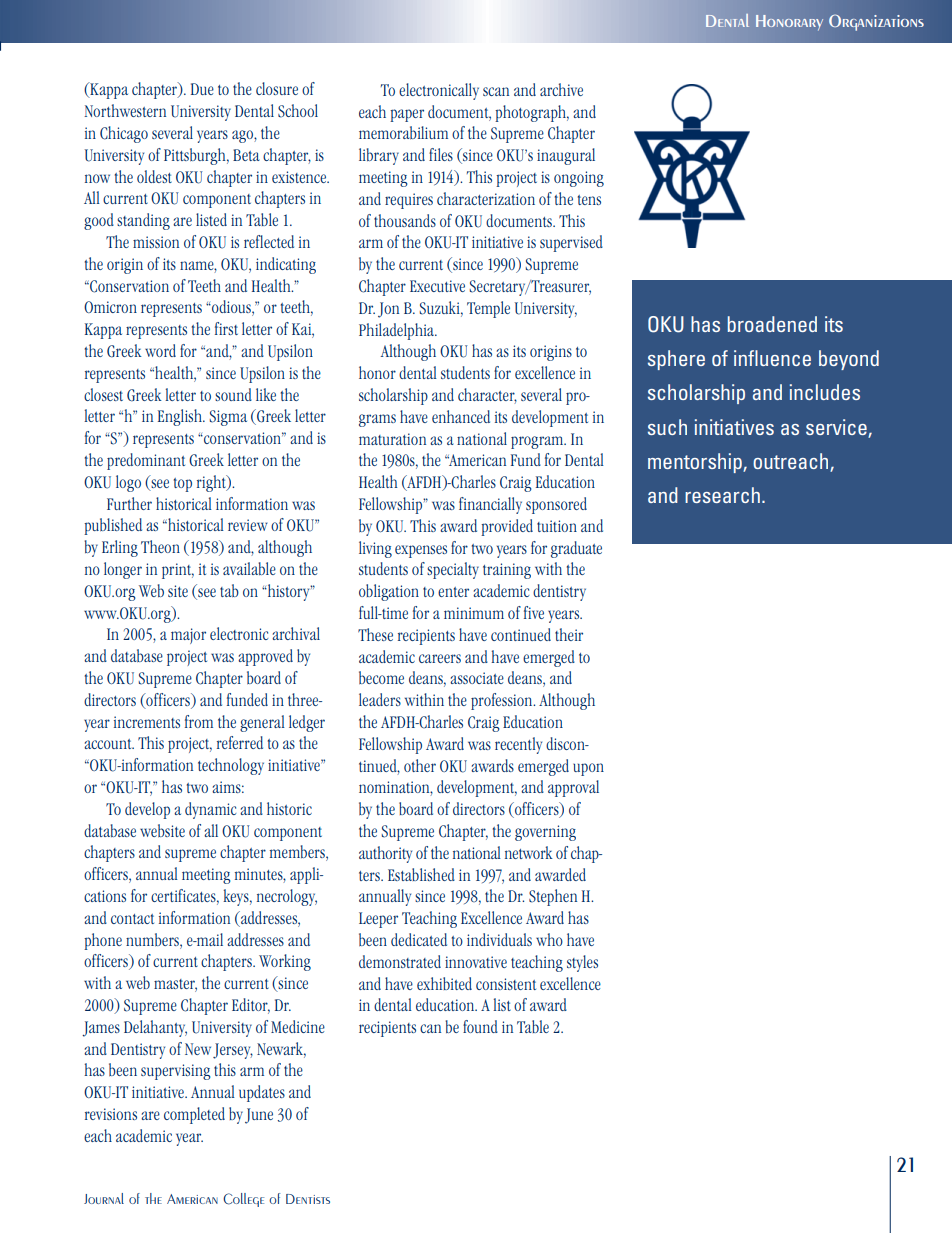  Describe the element at coordinates (837, 428) in the image. I see `service` at that location.
